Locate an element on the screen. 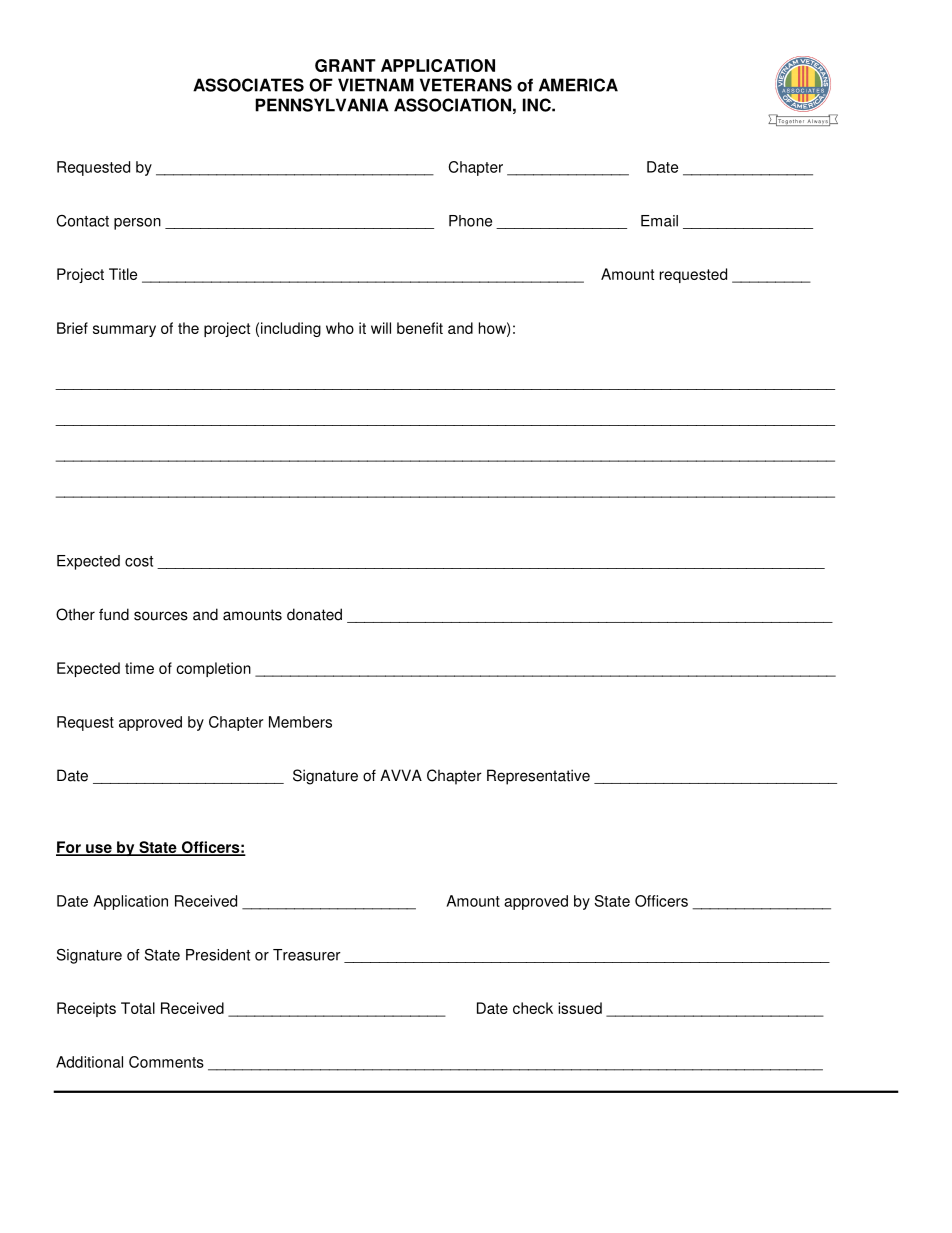 The height and width of the screenshot is (1233, 952). Members is located at coordinates (300, 722).
